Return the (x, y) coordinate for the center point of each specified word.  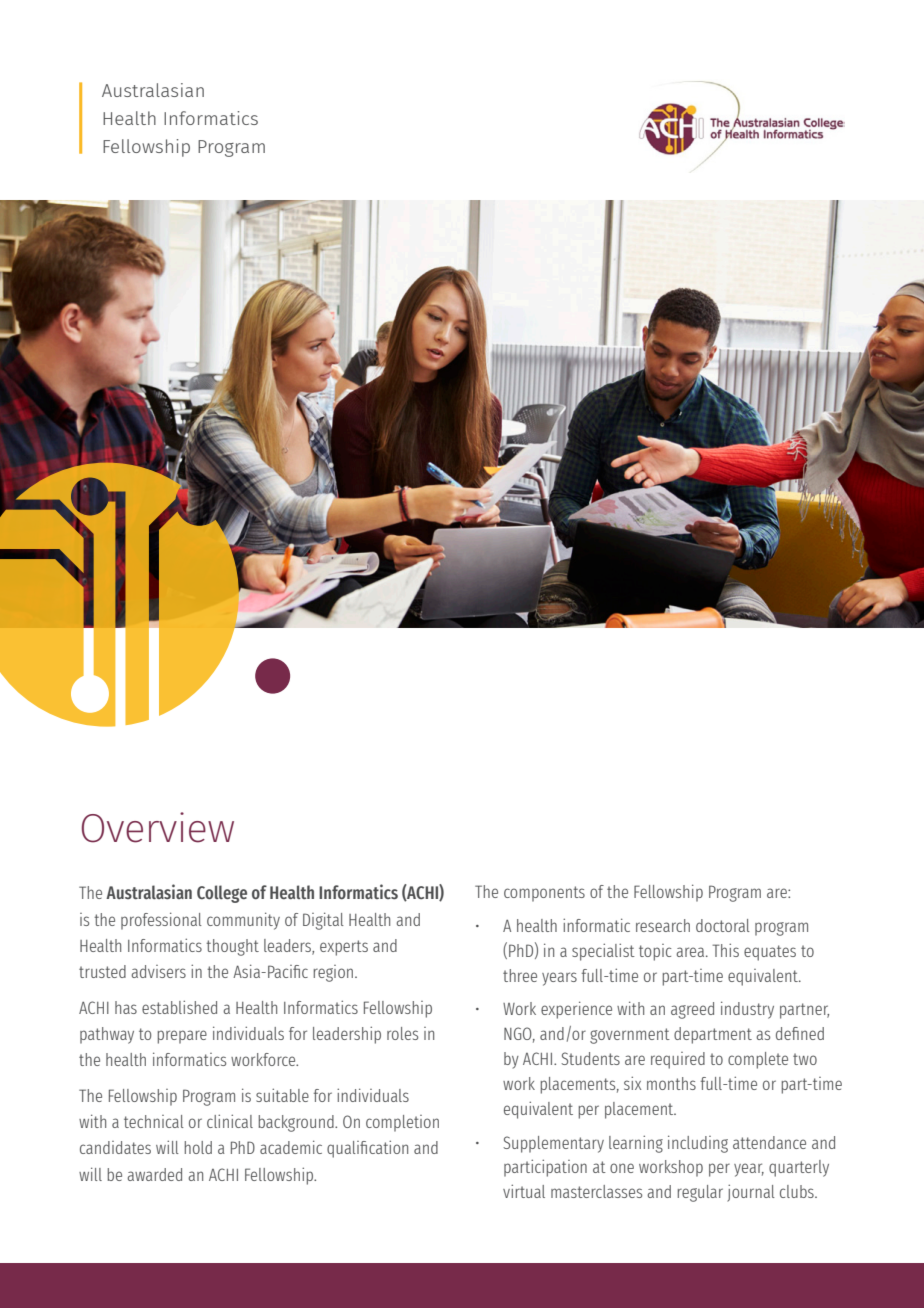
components (544, 894)
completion (402, 1123)
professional (161, 921)
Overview (158, 827)
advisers (158, 971)
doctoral (723, 925)
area (691, 952)
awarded (154, 1174)
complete (758, 1060)
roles (402, 1033)
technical (154, 1121)
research (663, 925)
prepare (182, 1037)
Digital (323, 921)
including (698, 1144)
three (520, 975)
